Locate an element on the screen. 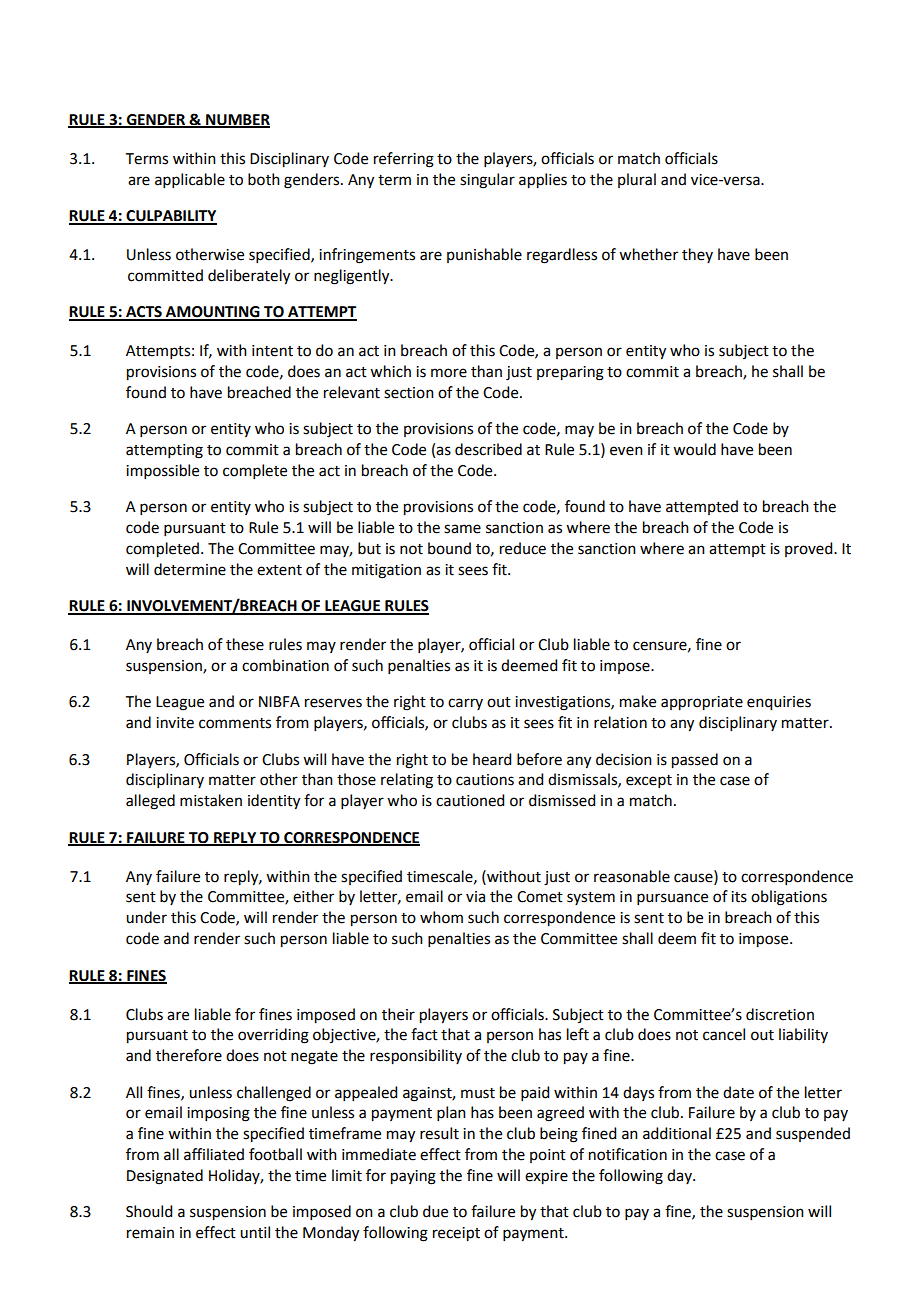 The height and width of the screenshot is (1308, 924). these is located at coordinates (245, 644).
